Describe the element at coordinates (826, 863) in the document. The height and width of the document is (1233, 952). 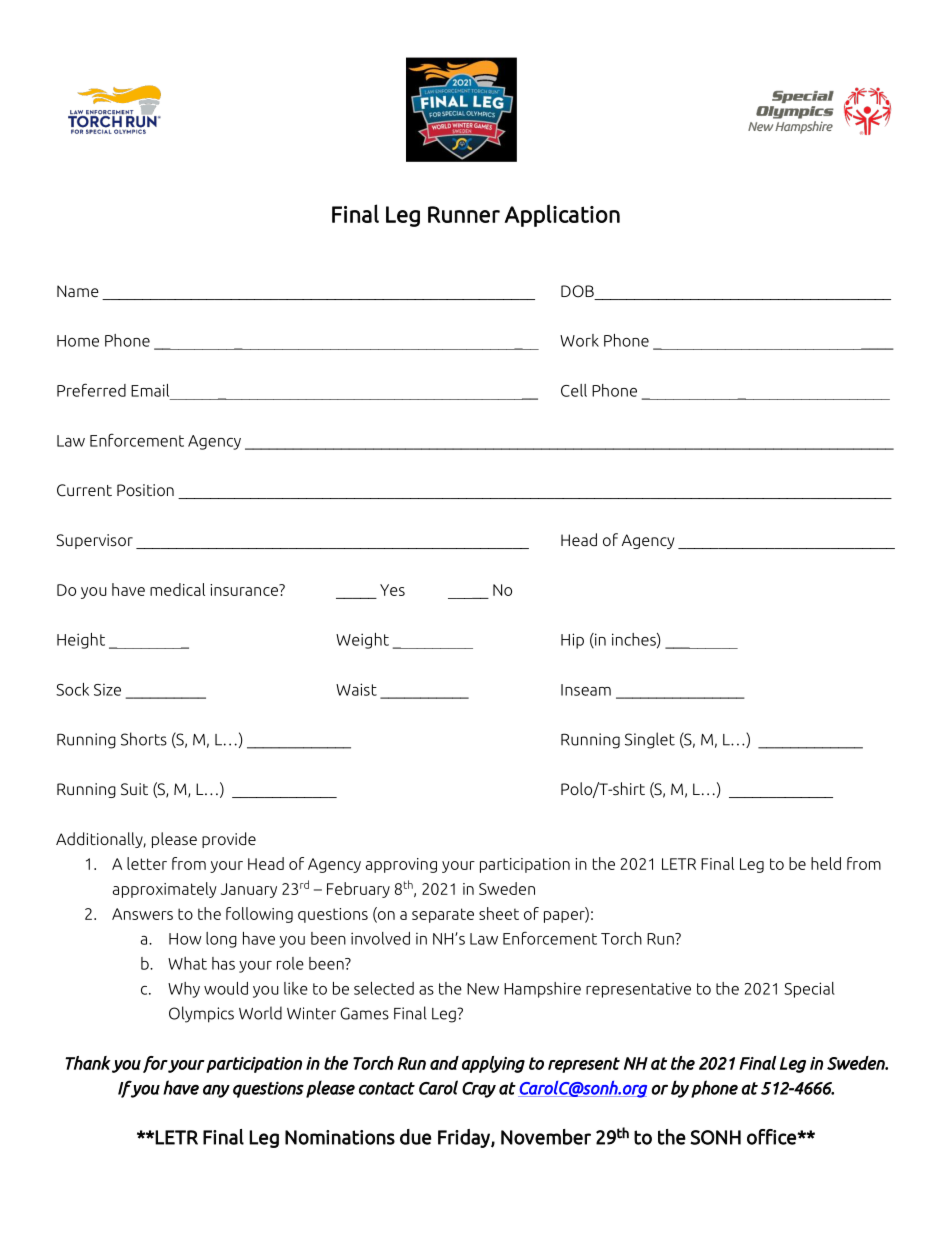
I see `held` at that location.
